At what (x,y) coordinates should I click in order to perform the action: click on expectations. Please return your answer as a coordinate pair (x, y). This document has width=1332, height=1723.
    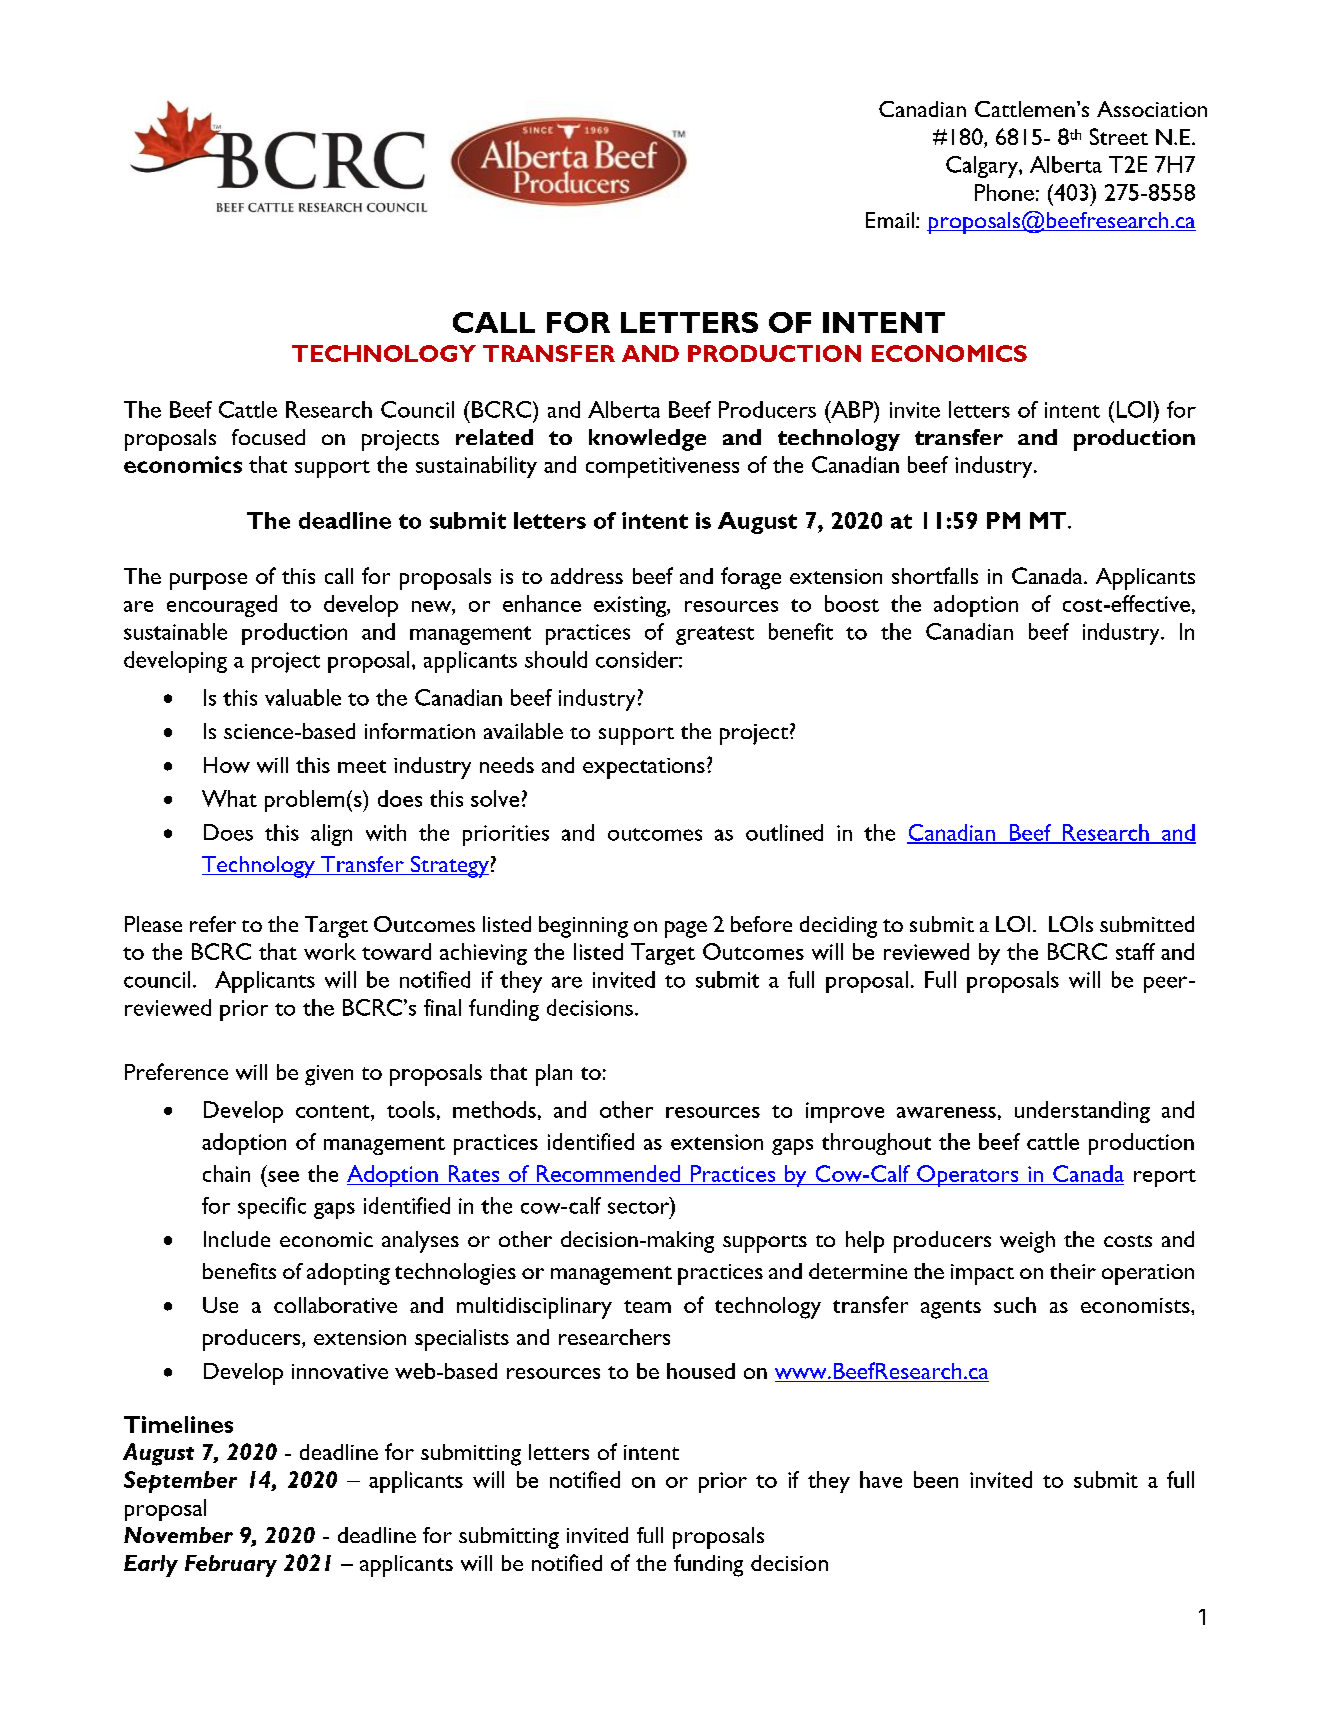
    Looking at the image, I should click on (644, 768).
